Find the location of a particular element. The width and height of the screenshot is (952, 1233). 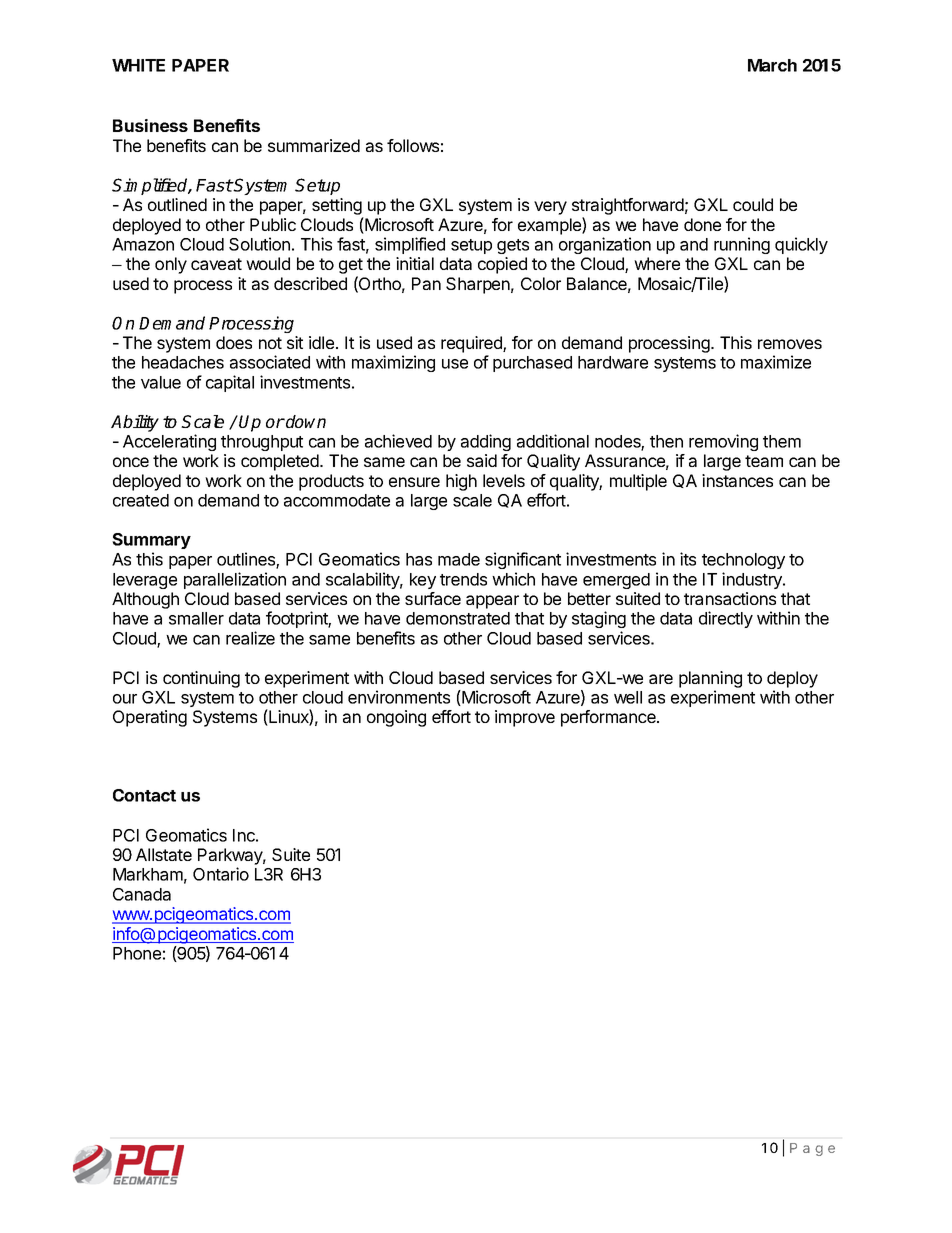

improve is located at coordinates (525, 718).
